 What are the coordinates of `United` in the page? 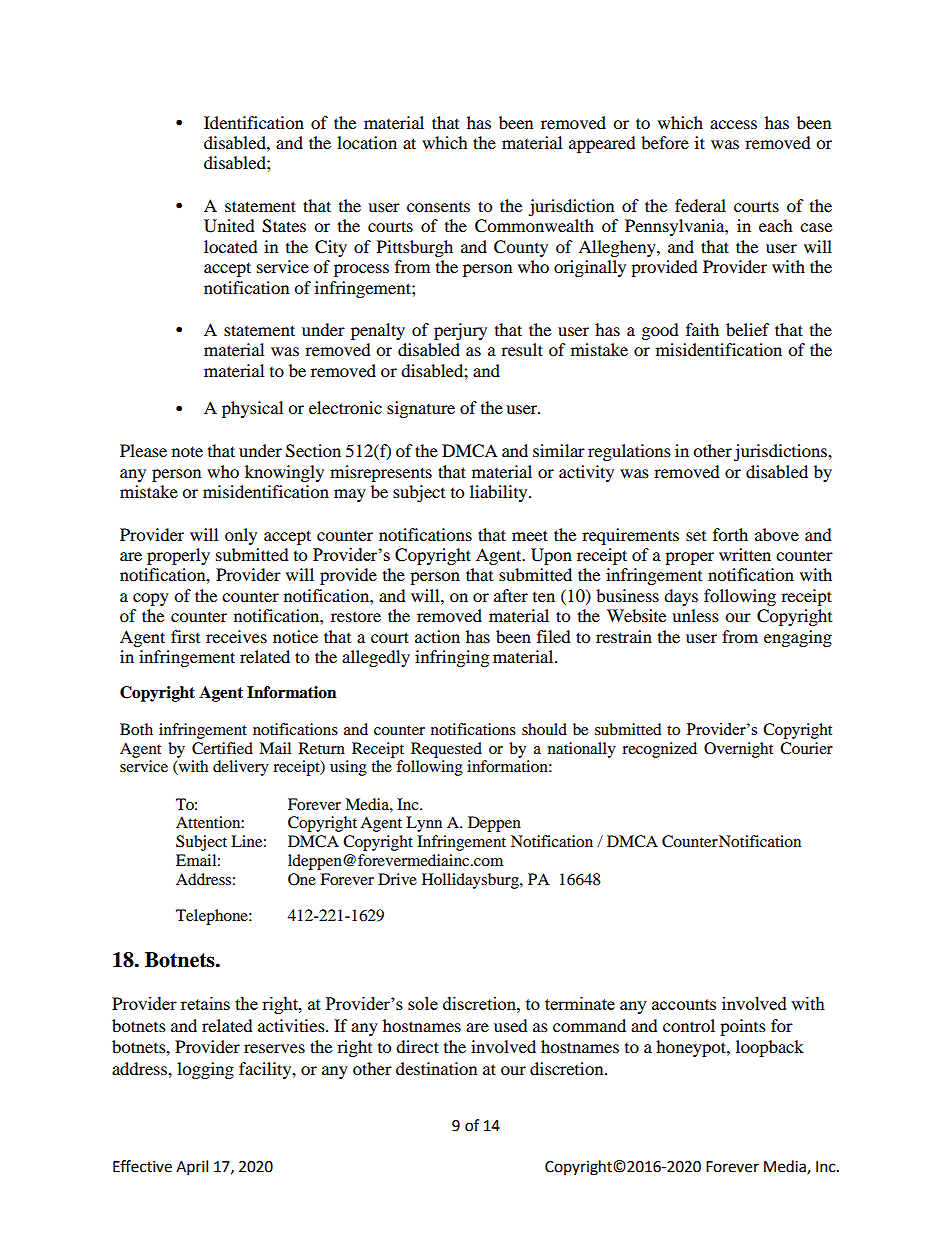 It's located at (229, 226).
